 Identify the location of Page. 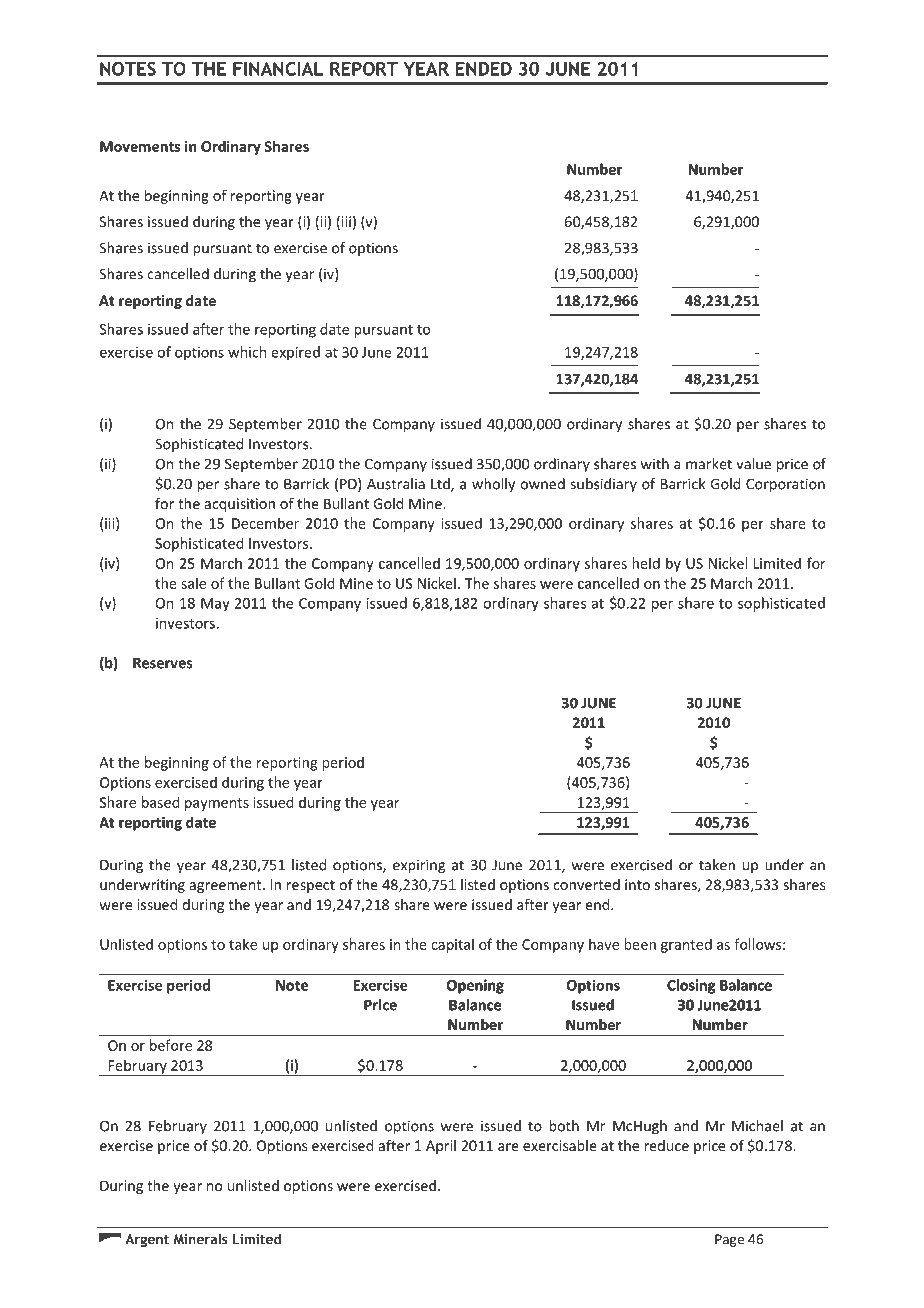
(729, 1240).
